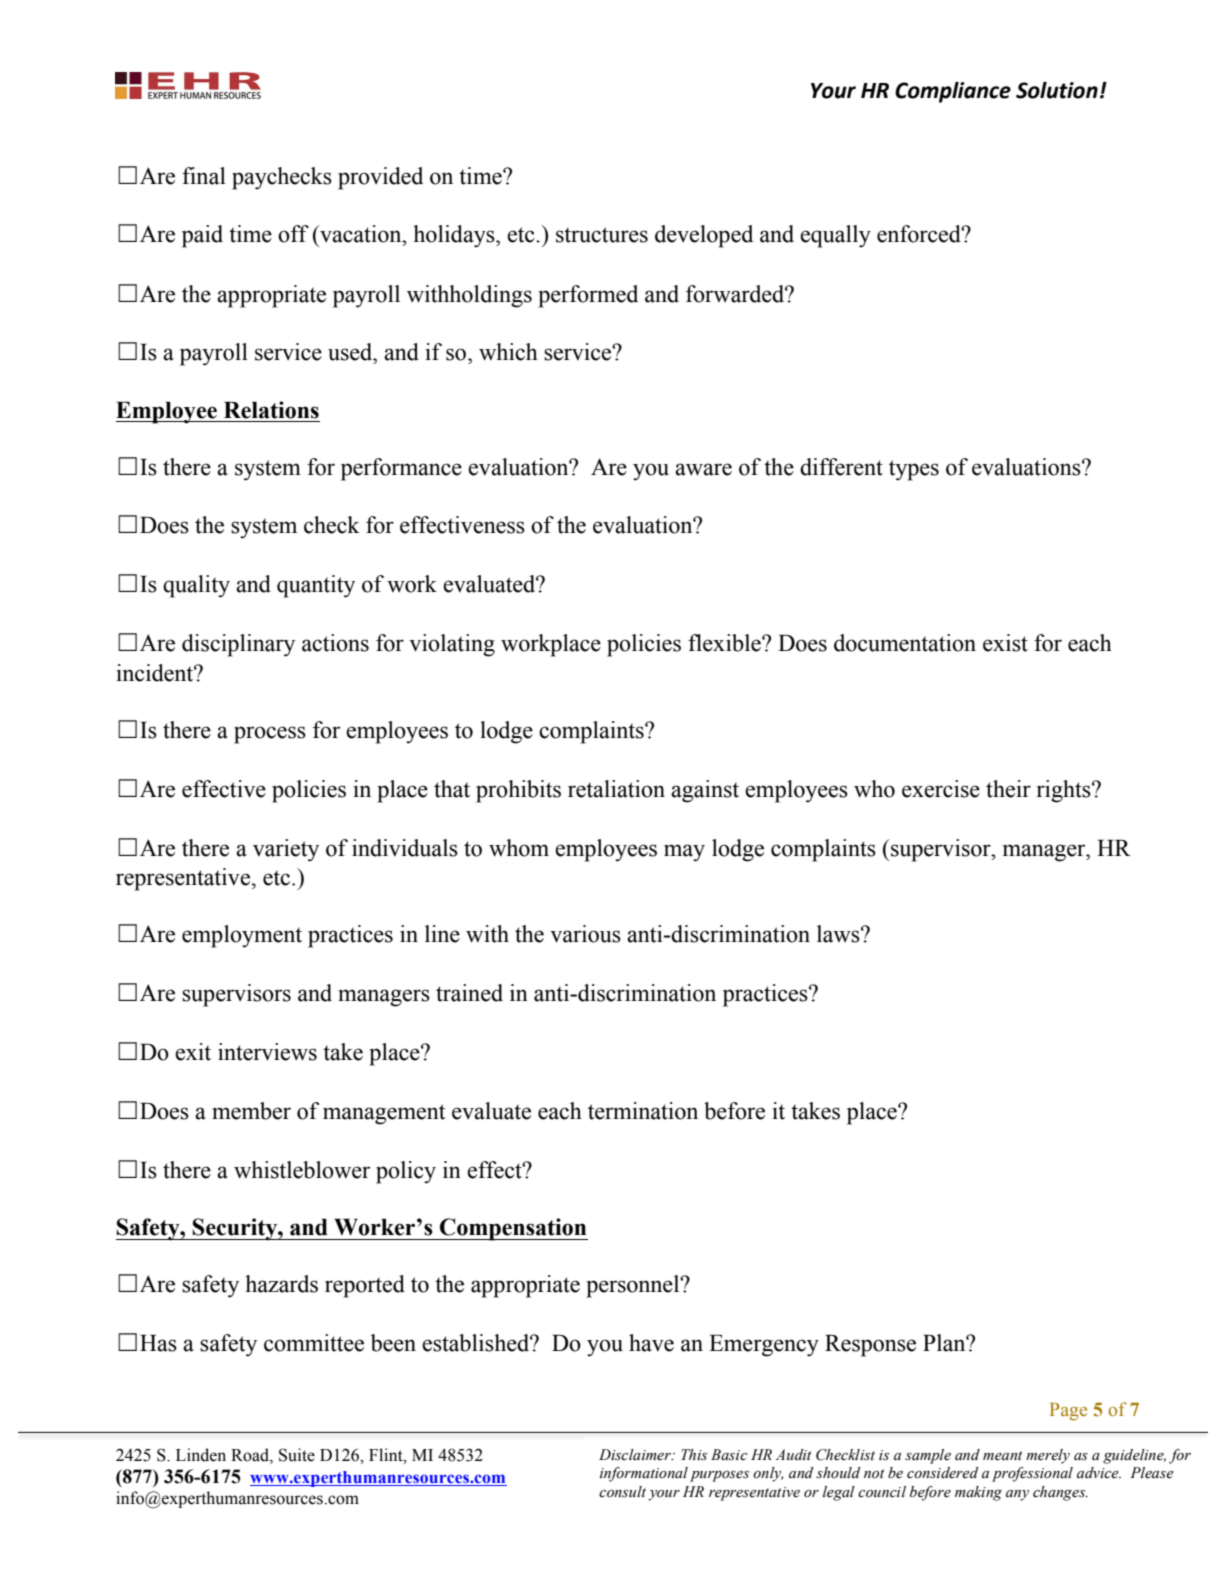 The height and width of the screenshot is (1587, 1226). I want to click on variety, so click(286, 850).
